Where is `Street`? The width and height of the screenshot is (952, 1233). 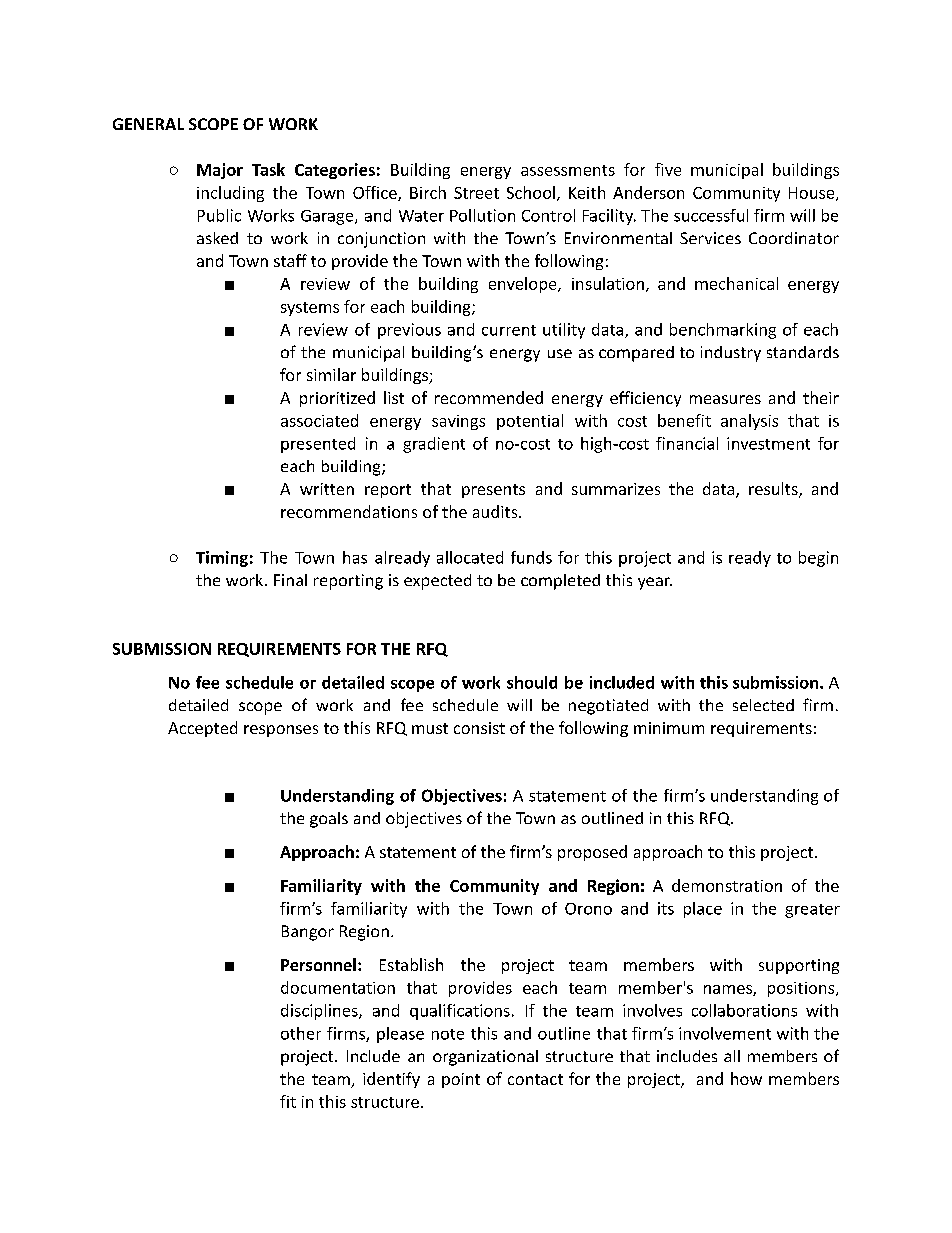
Street is located at coordinates (476, 193).
